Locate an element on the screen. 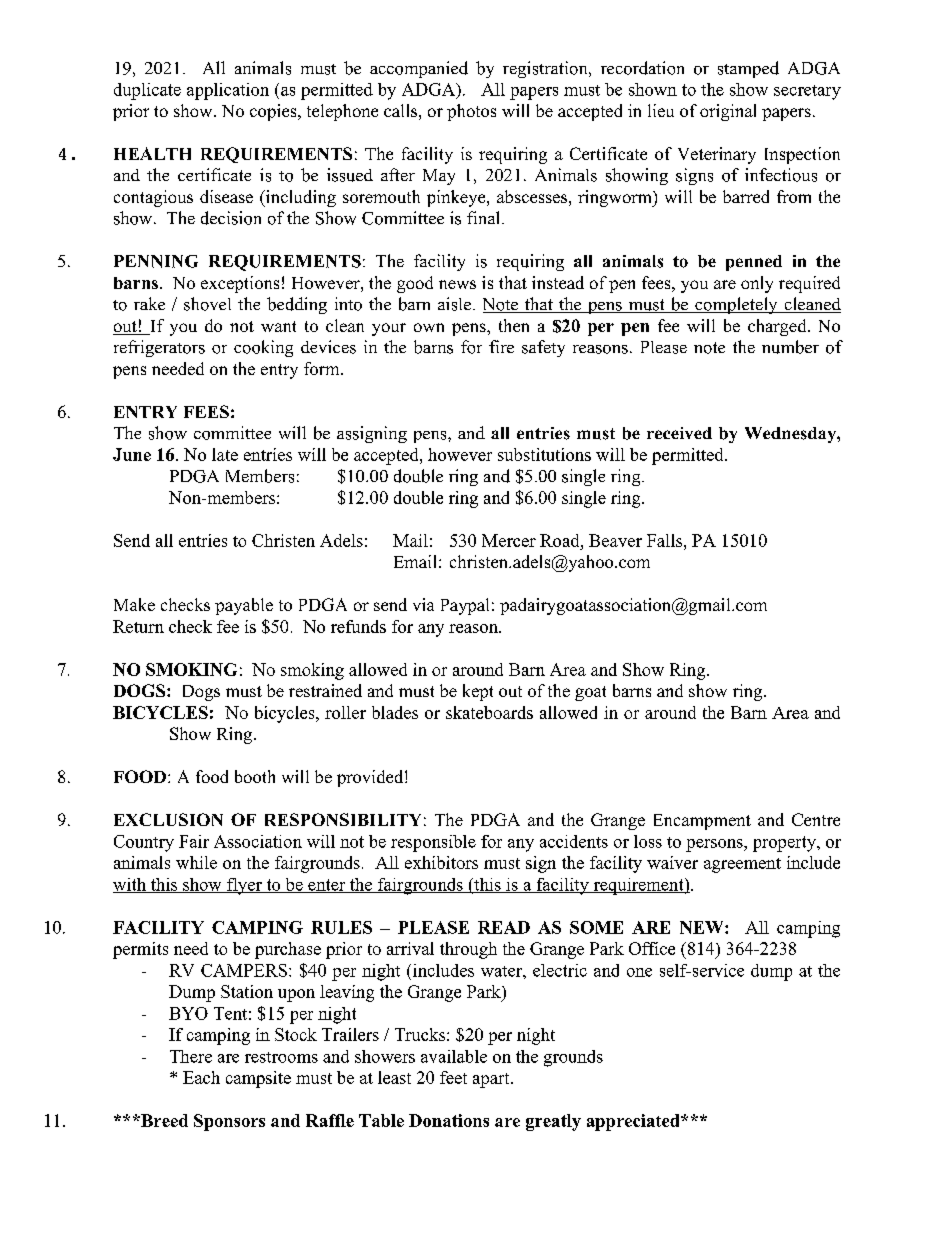 The image size is (952, 1233). Each is located at coordinates (201, 1077).
